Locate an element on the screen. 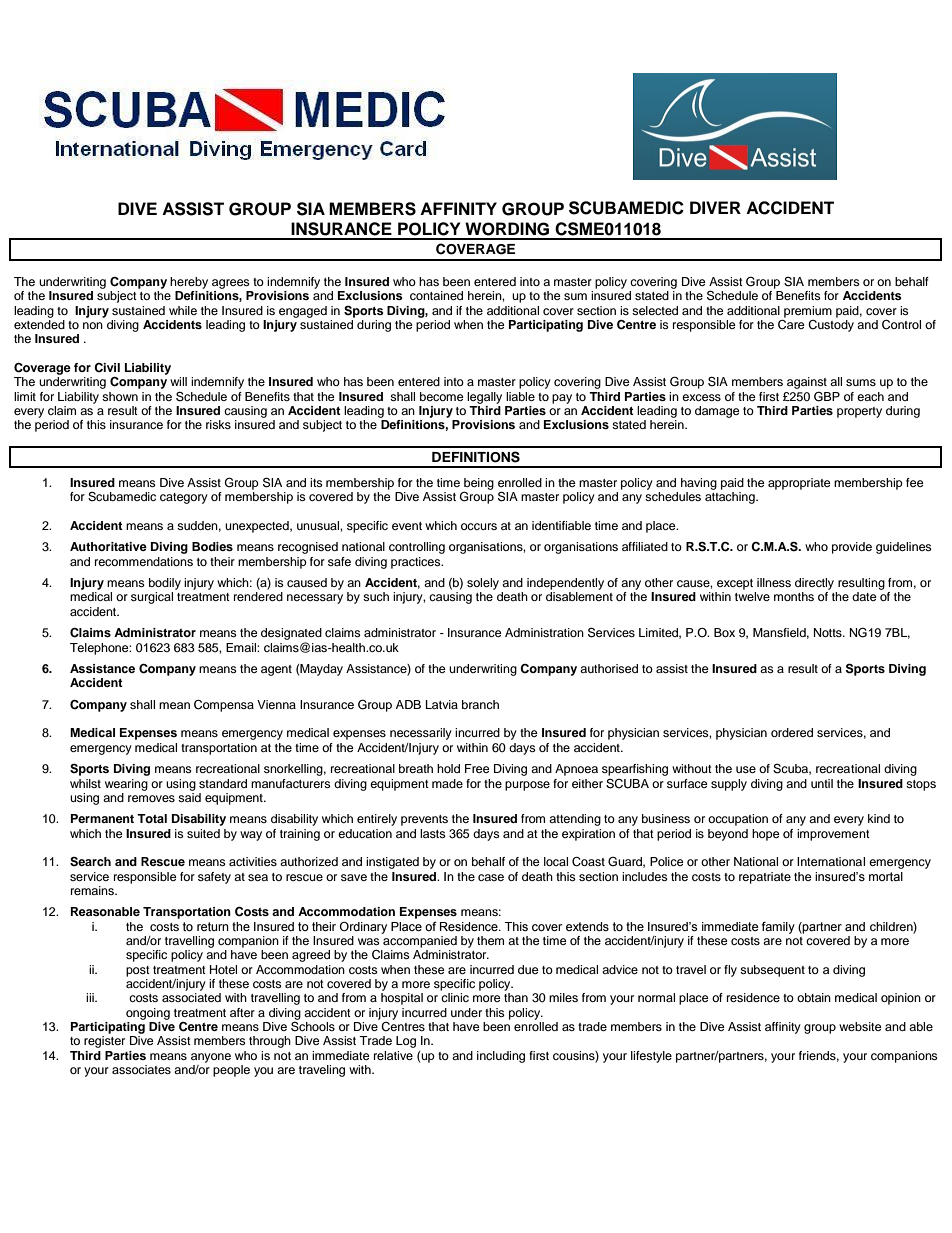 The image size is (952, 1233). while is located at coordinates (183, 310).
